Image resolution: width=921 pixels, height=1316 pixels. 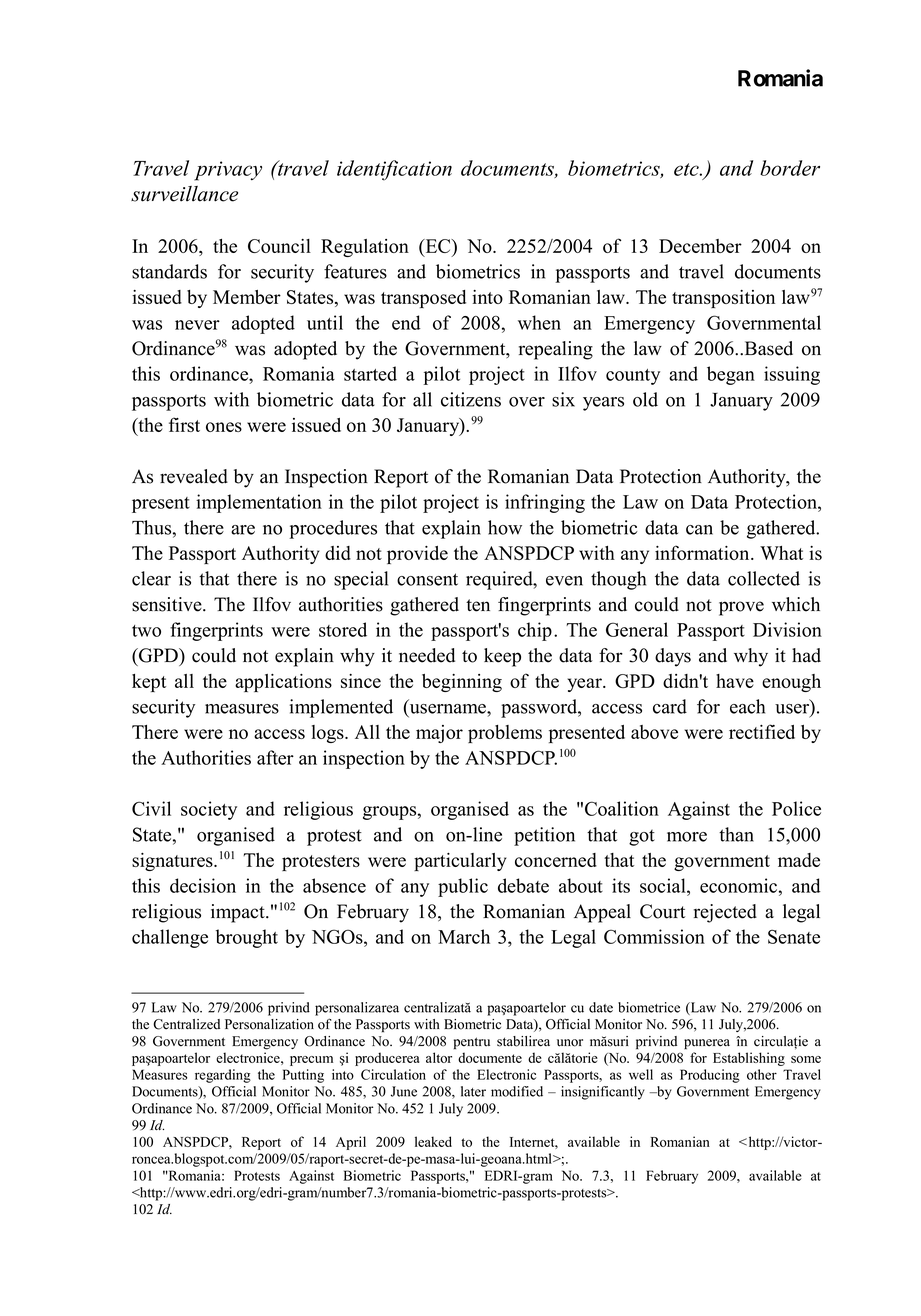 I want to click on Producing, so click(x=710, y=1076).
